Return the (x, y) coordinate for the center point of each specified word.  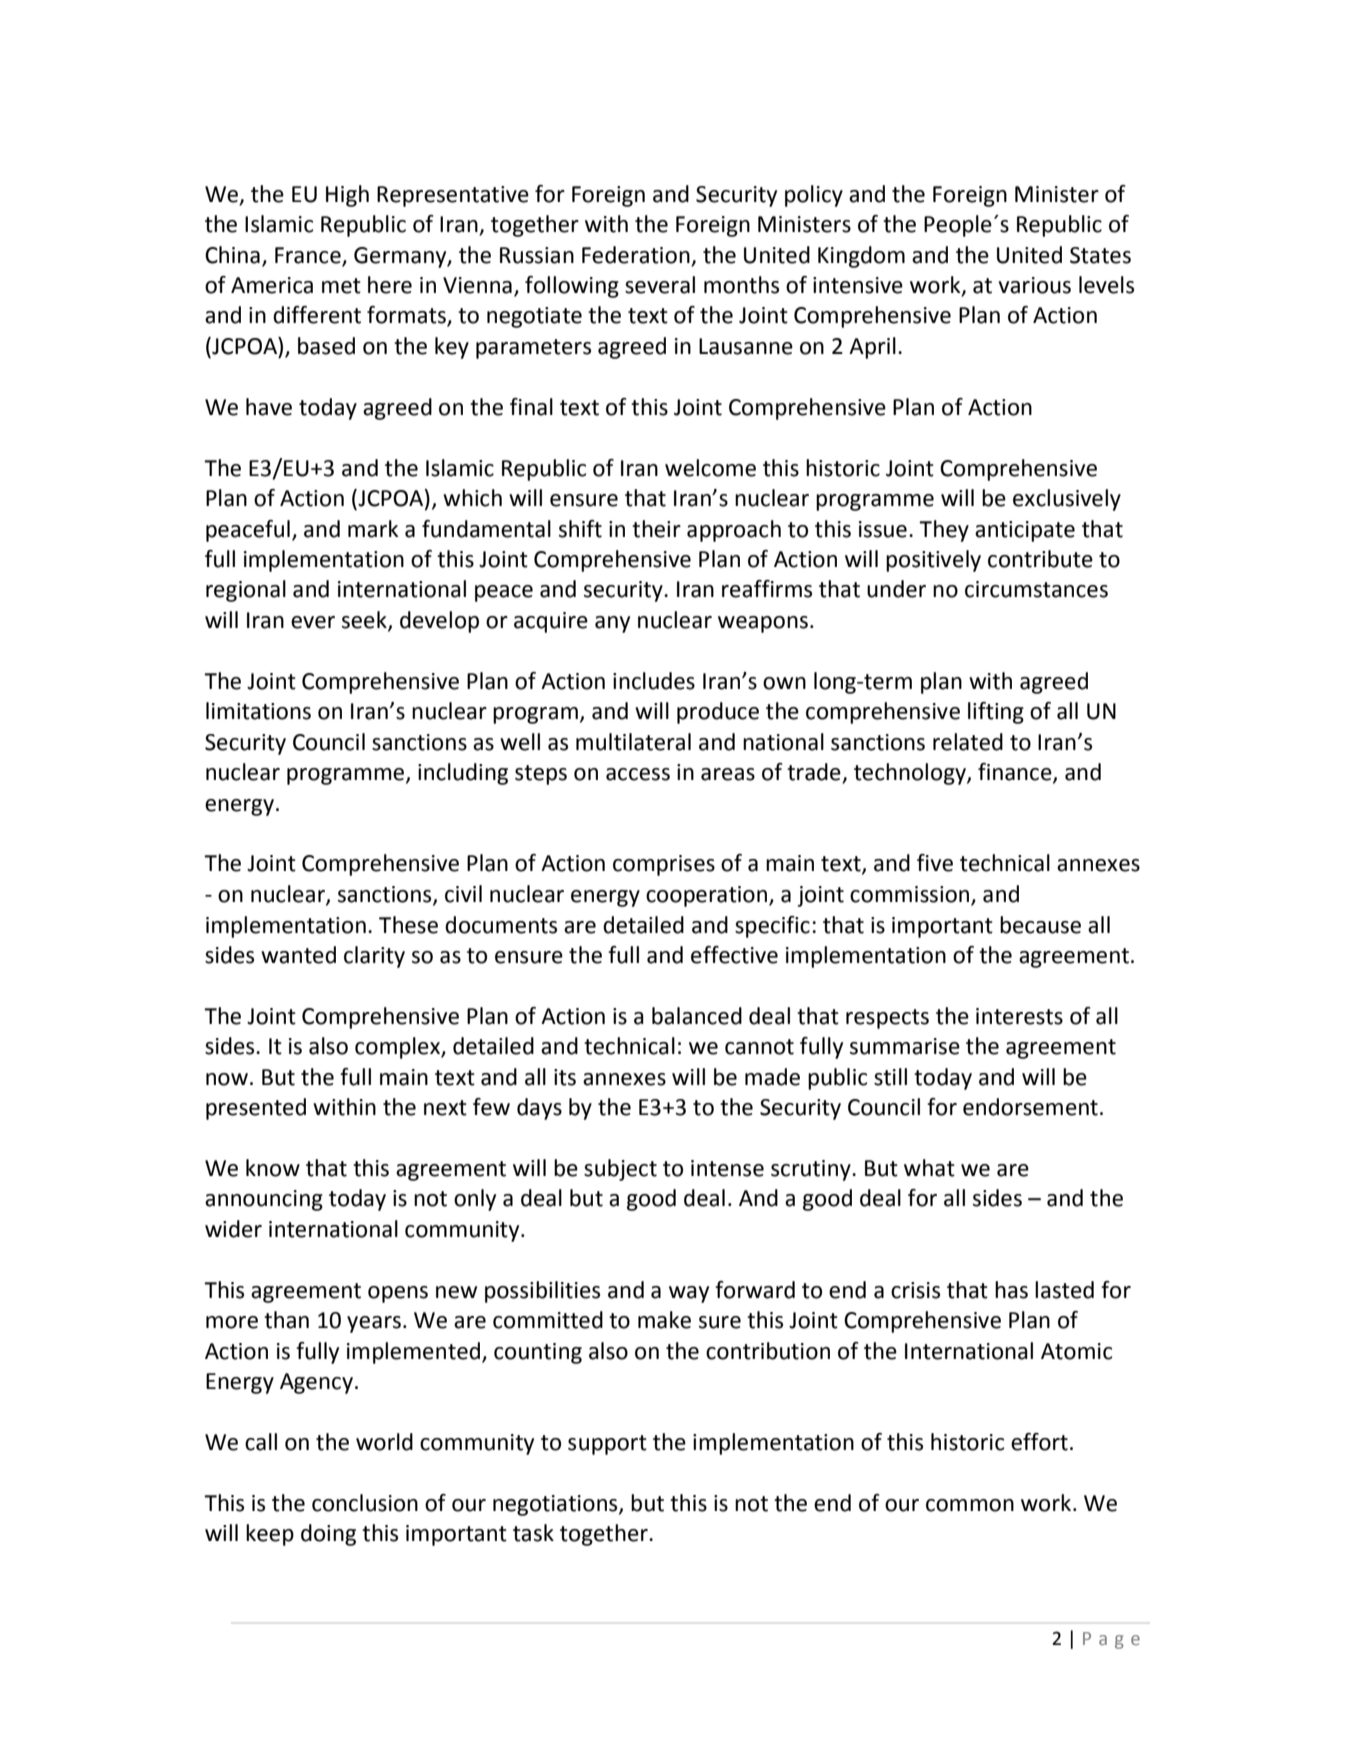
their (656, 529)
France (308, 255)
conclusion (365, 1503)
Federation (636, 255)
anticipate (1025, 531)
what (929, 1168)
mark (373, 529)
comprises (664, 865)
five (935, 863)
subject (620, 1170)
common (970, 1505)
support (607, 1445)
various (1034, 285)
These (408, 925)
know (273, 1168)
